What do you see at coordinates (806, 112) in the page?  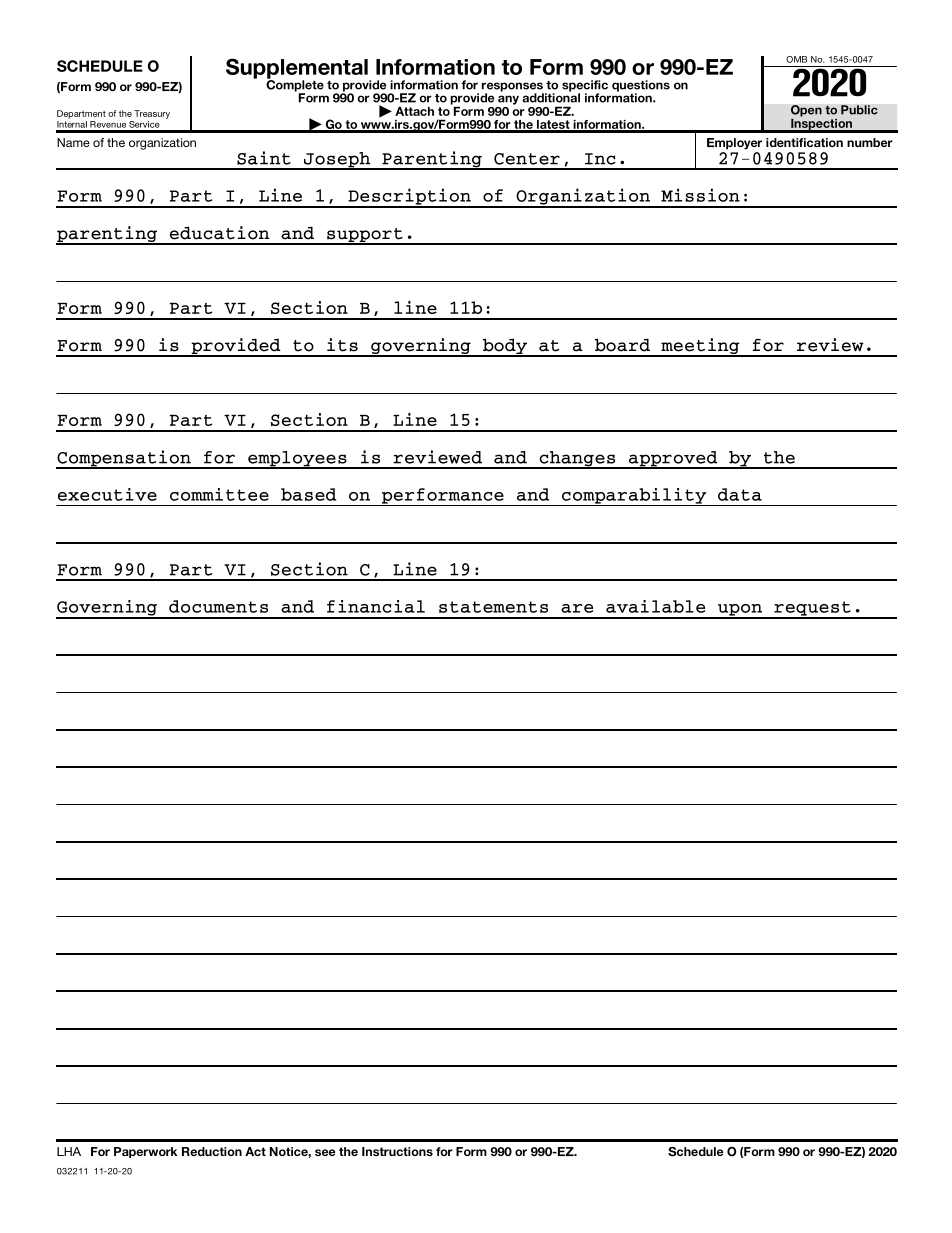 I see `Open` at bounding box center [806, 112].
